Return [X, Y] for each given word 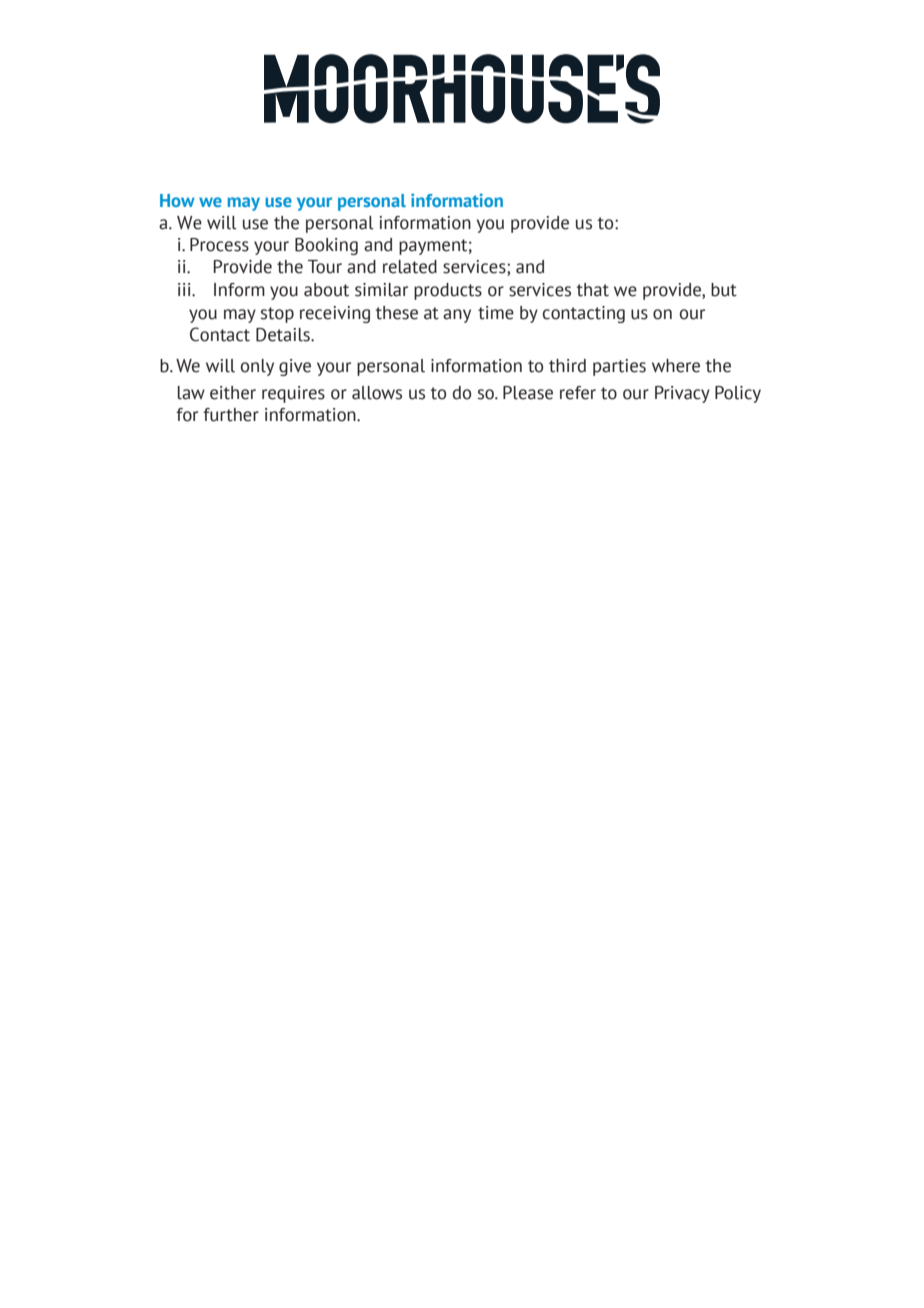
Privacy [682, 394]
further [231, 415]
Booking [326, 246]
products [448, 291]
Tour [325, 267]
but [724, 290]
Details [284, 335]
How [177, 200]
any [457, 316]
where [676, 366]
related [410, 267]
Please [528, 393]
